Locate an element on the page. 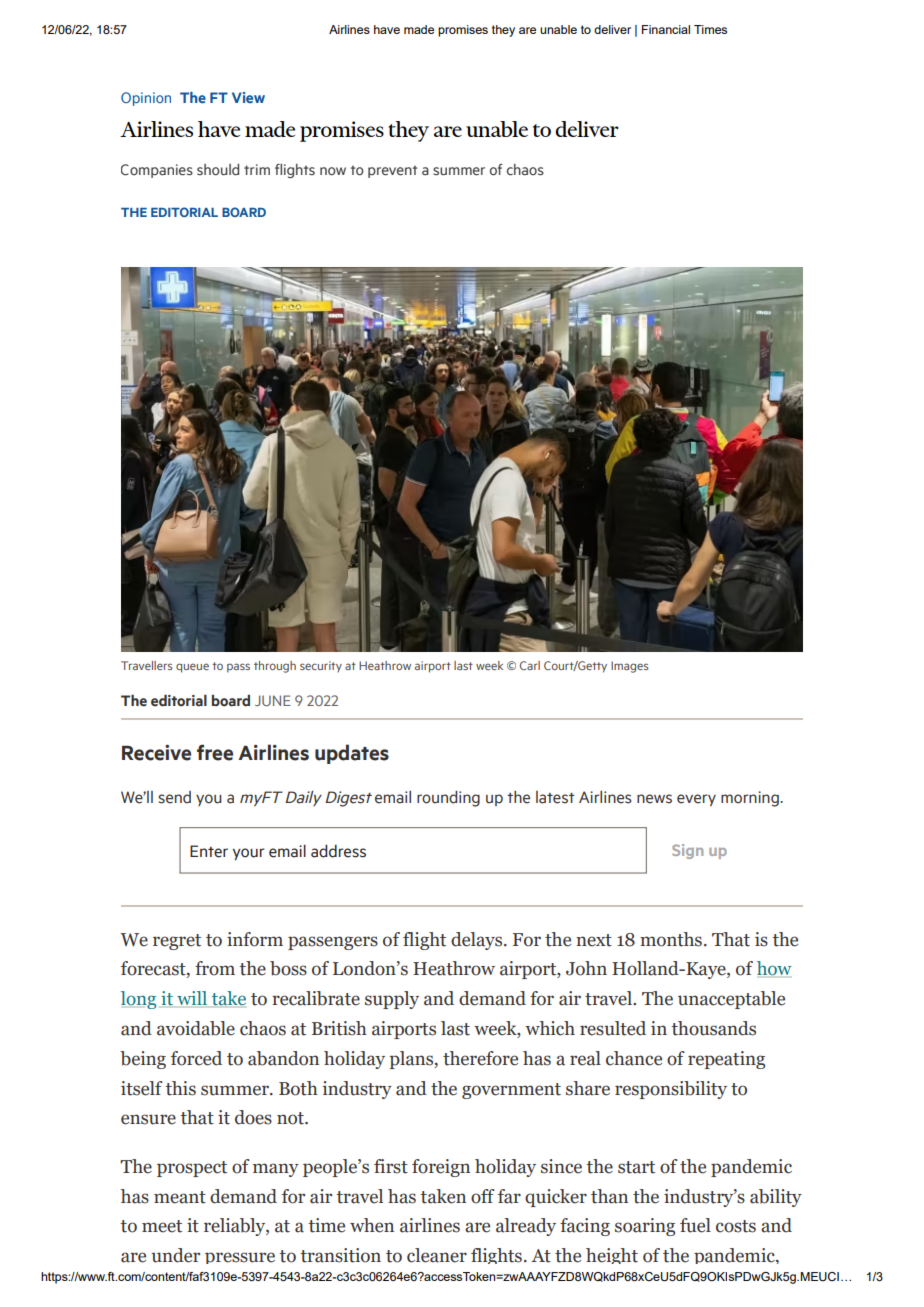  Financial is located at coordinates (666, 29).
